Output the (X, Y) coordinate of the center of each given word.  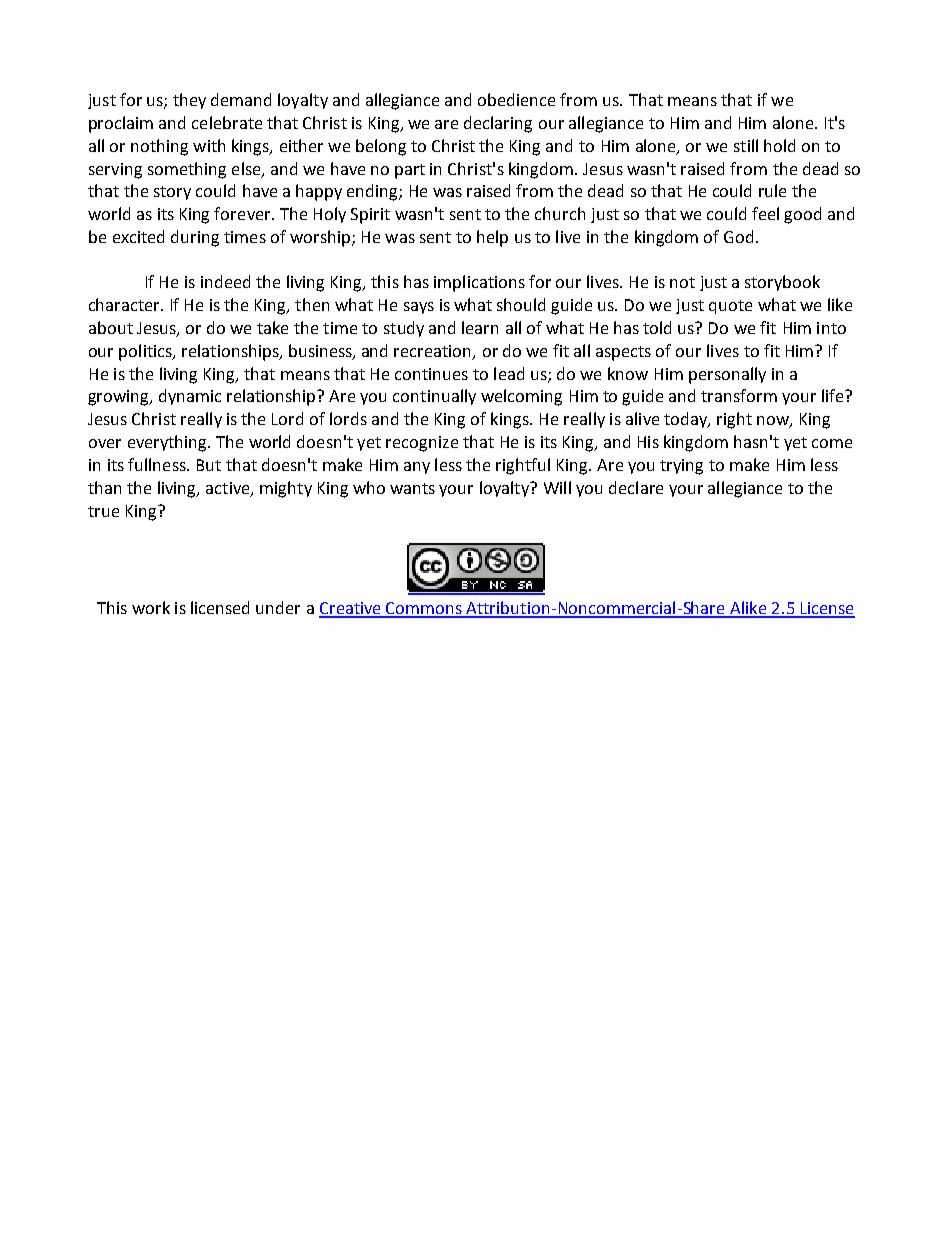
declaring (498, 124)
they (189, 101)
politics (146, 352)
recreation (434, 352)
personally (727, 375)
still (746, 145)
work (151, 607)
